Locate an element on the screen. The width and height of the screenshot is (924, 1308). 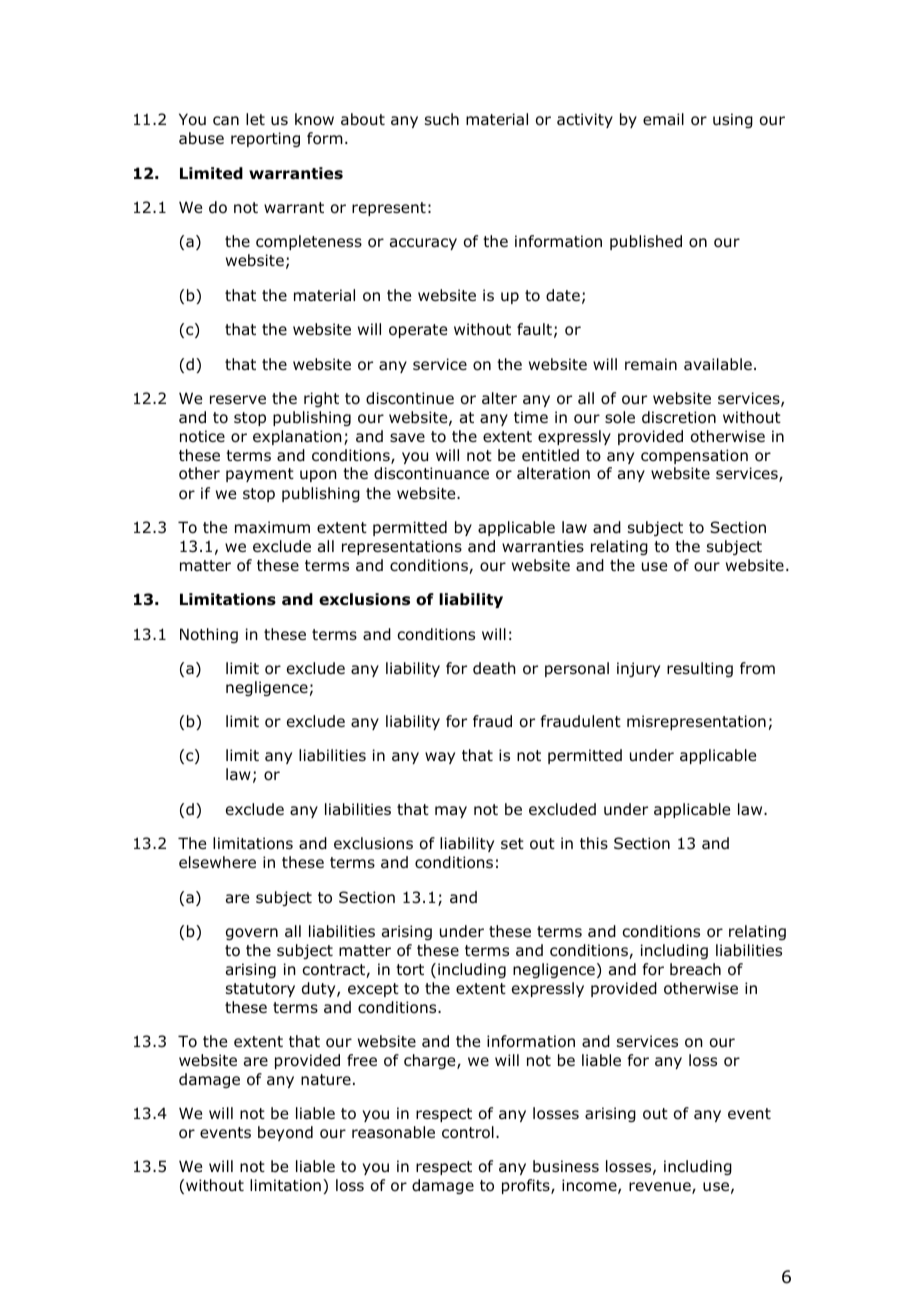
death is located at coordinates (494, 668).
